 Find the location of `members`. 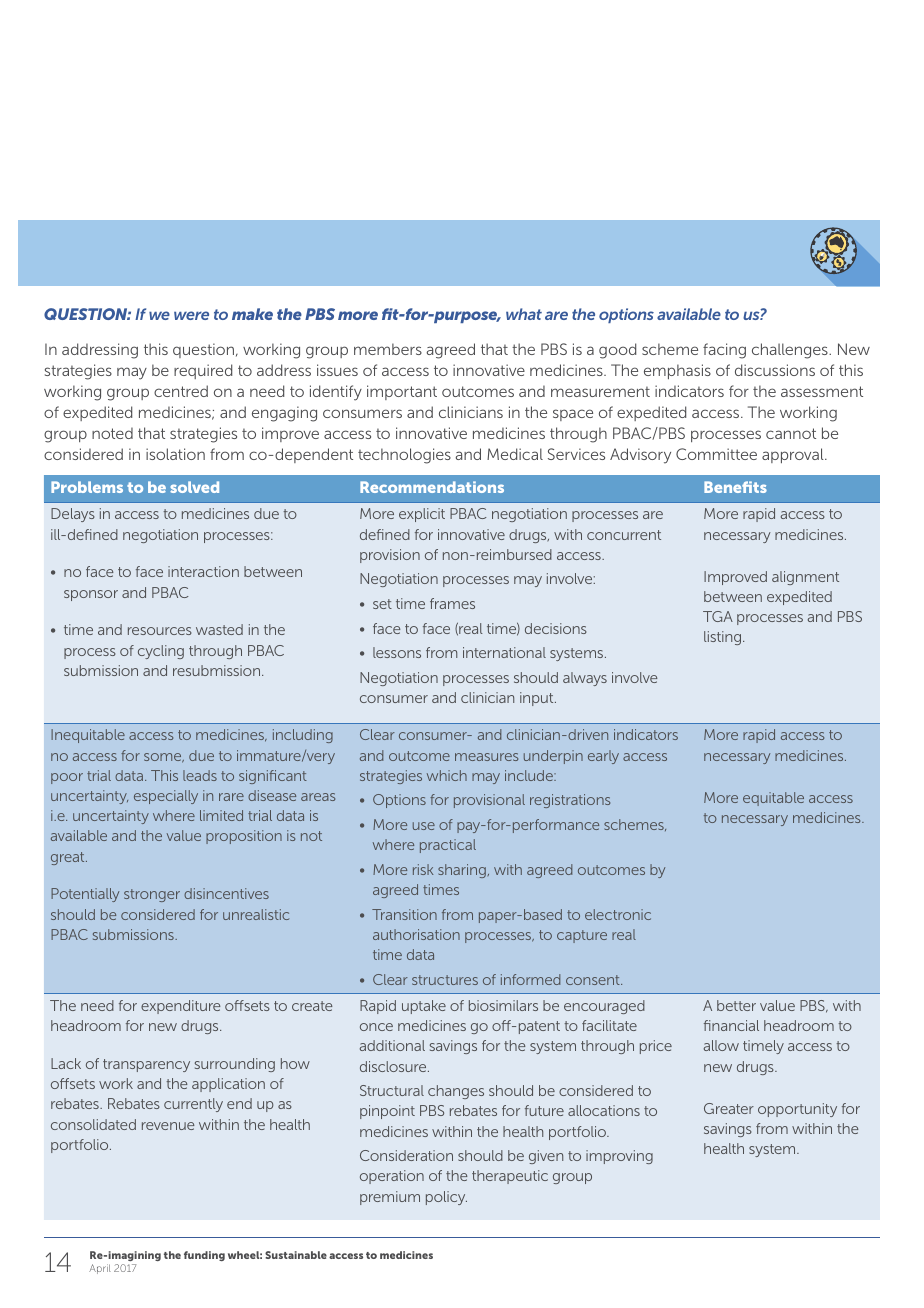

members is located at coordinates (388, 349).
